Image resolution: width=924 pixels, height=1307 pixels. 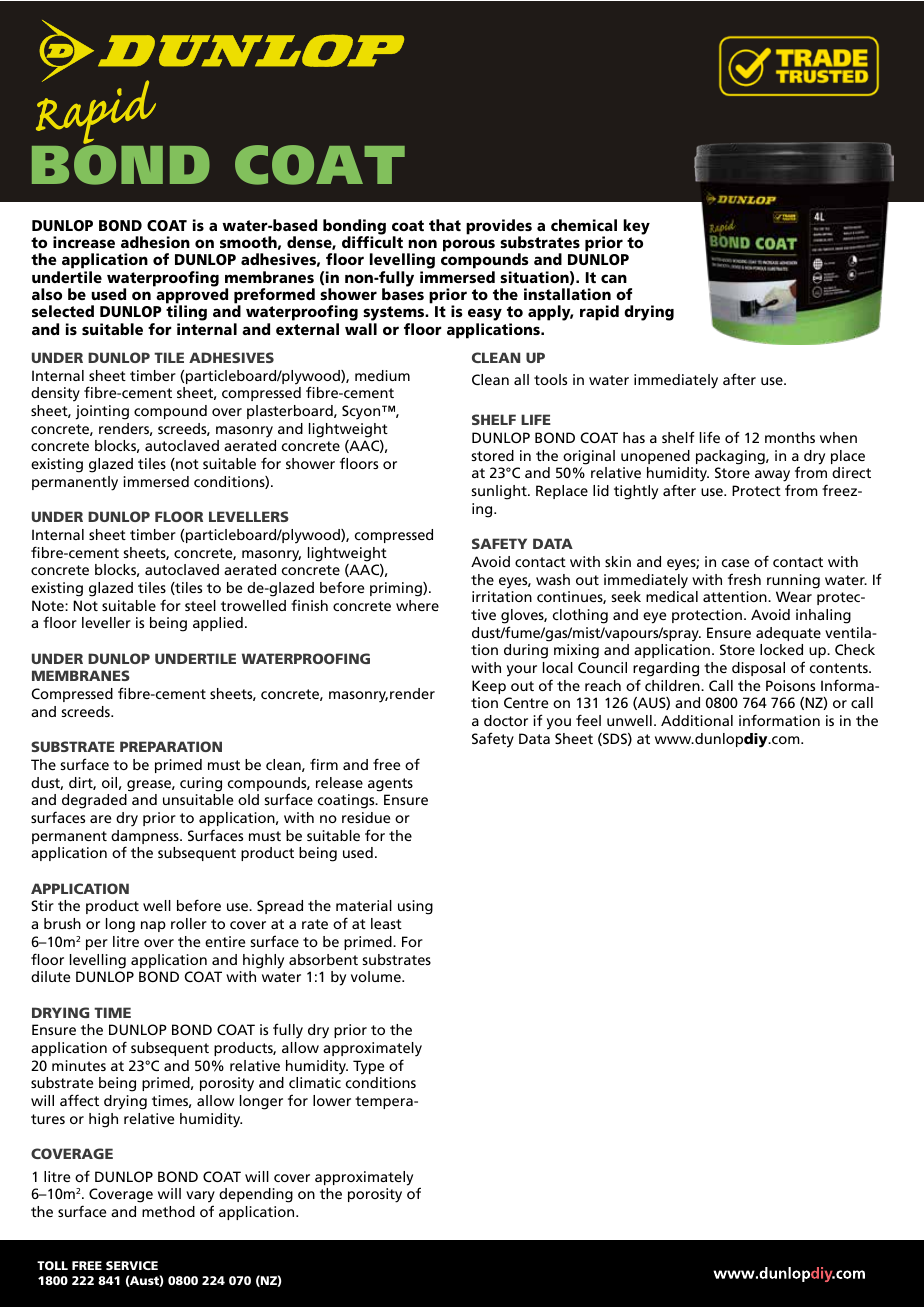 What do you see at coordinates (256, 1195) in the screenshot?
I see `depending` at bounding box center [256, 1195].
